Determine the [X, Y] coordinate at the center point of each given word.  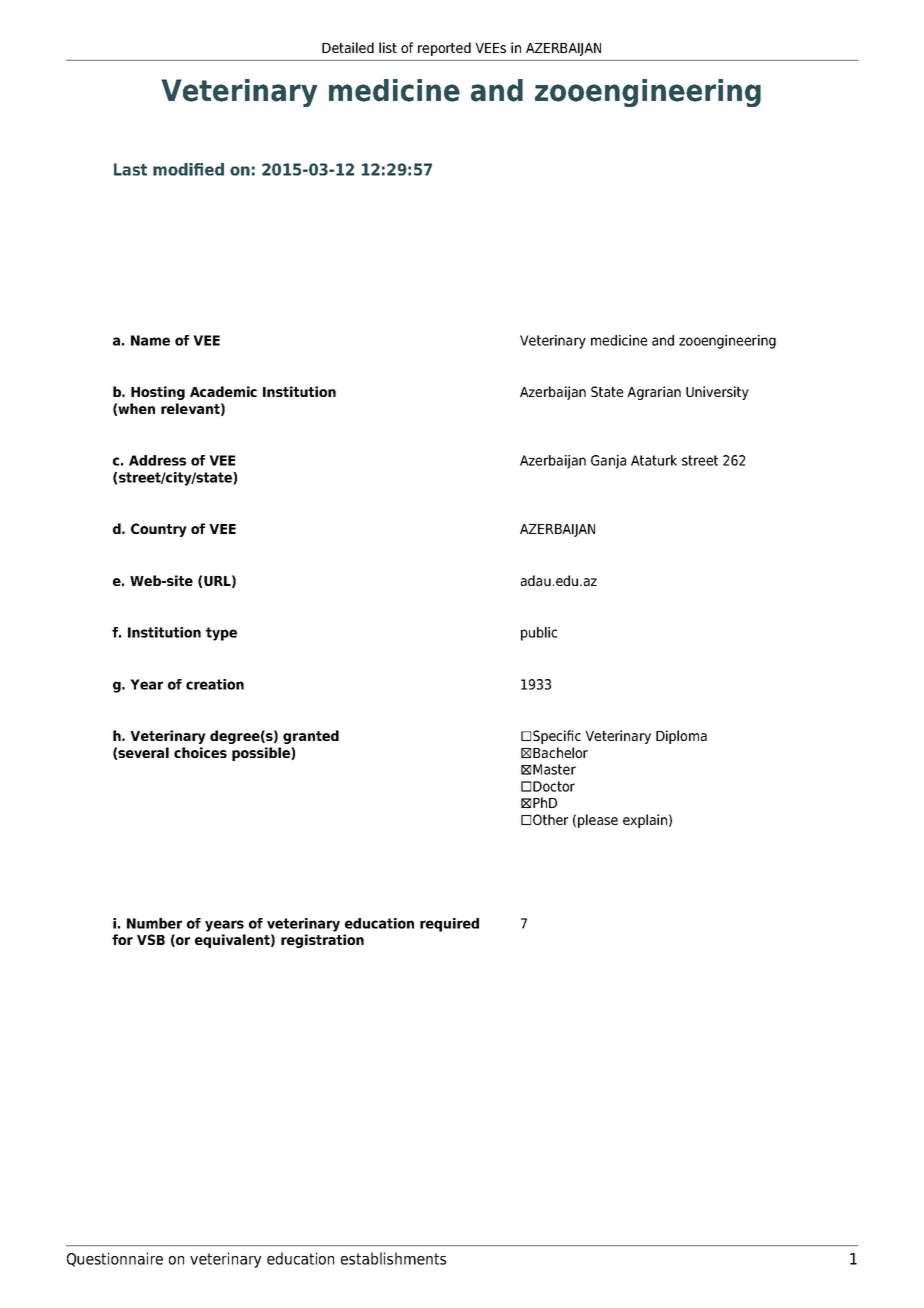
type [221, 634]
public [539, 634]
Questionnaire [115, 1259]
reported [444, 49]
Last [130, 169]
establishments [393, 1258]
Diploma [681, 737]
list [388, 47]
